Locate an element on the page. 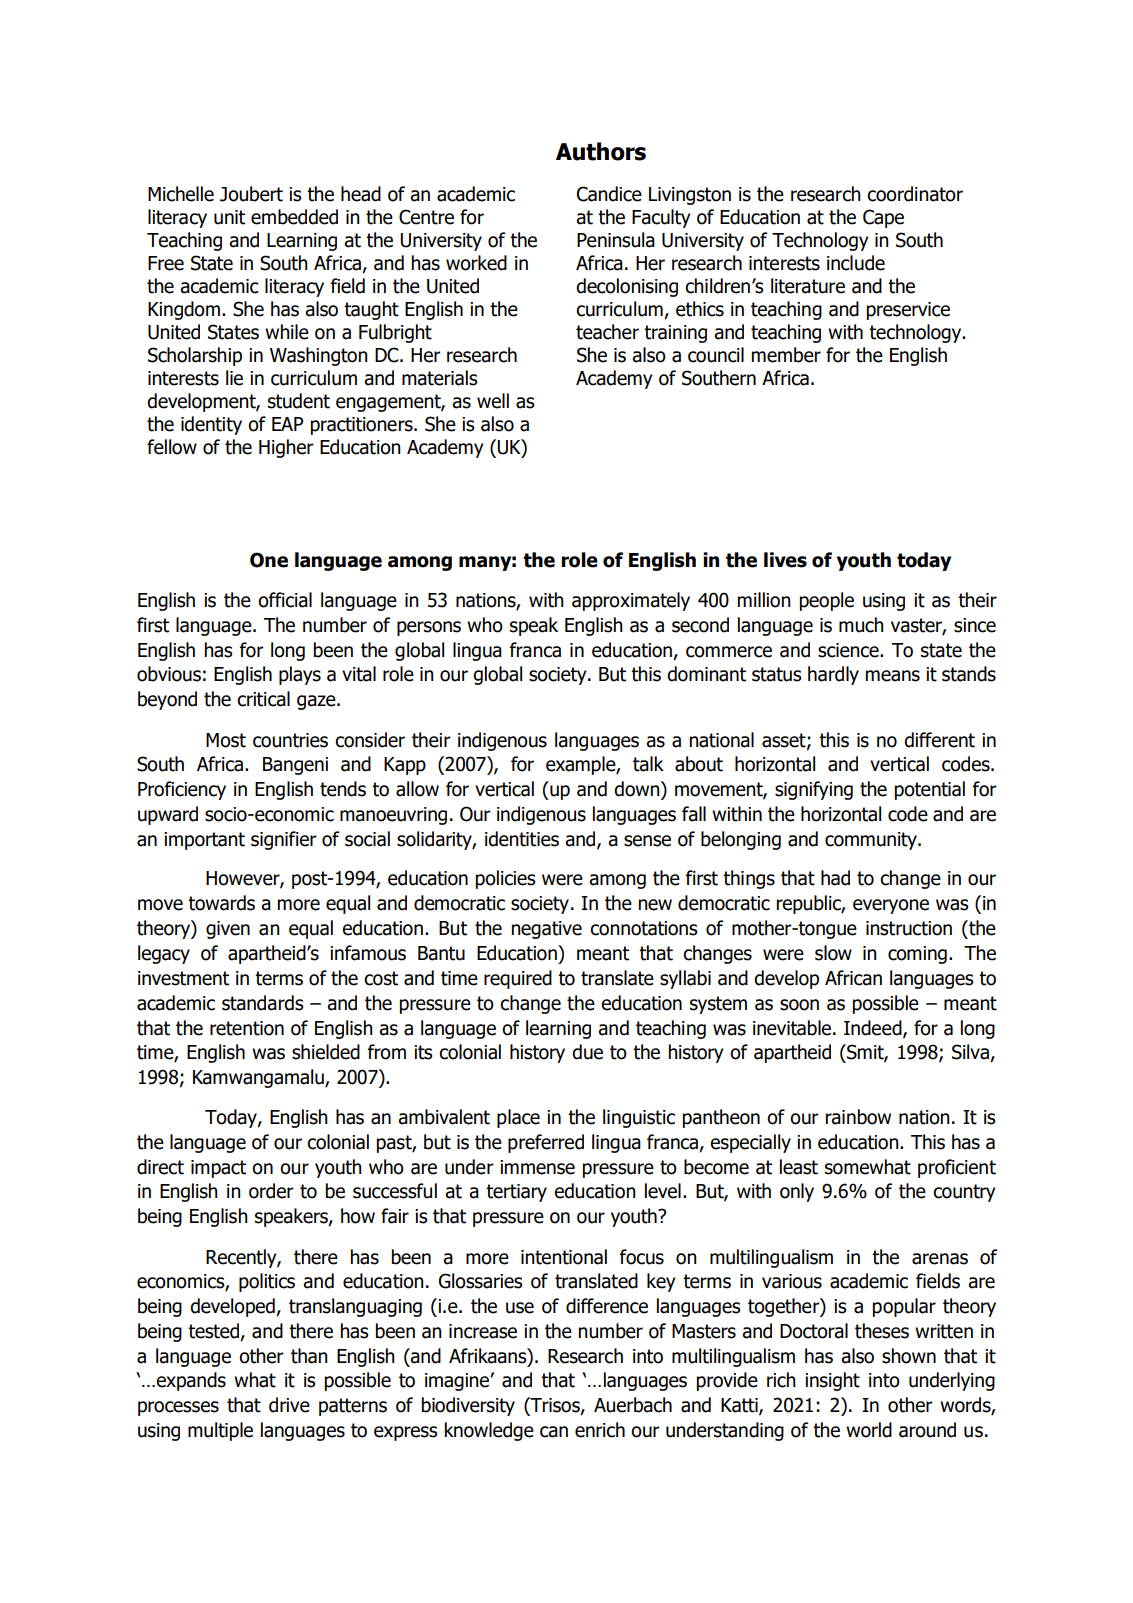 The image size is (1133, 1603). Joubert is located at coordinates (251, 194).
